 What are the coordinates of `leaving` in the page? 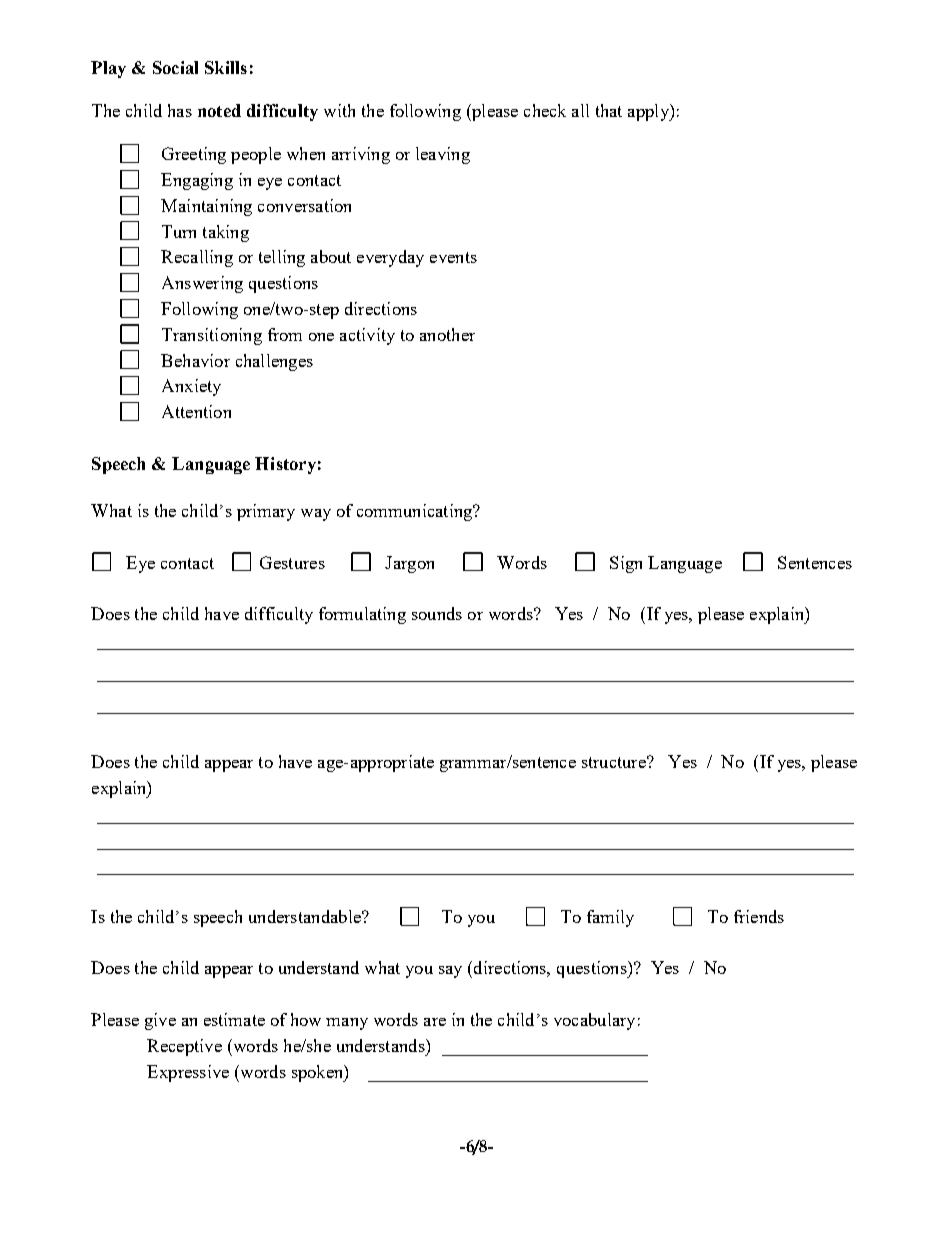 It's located at (443, 155).
